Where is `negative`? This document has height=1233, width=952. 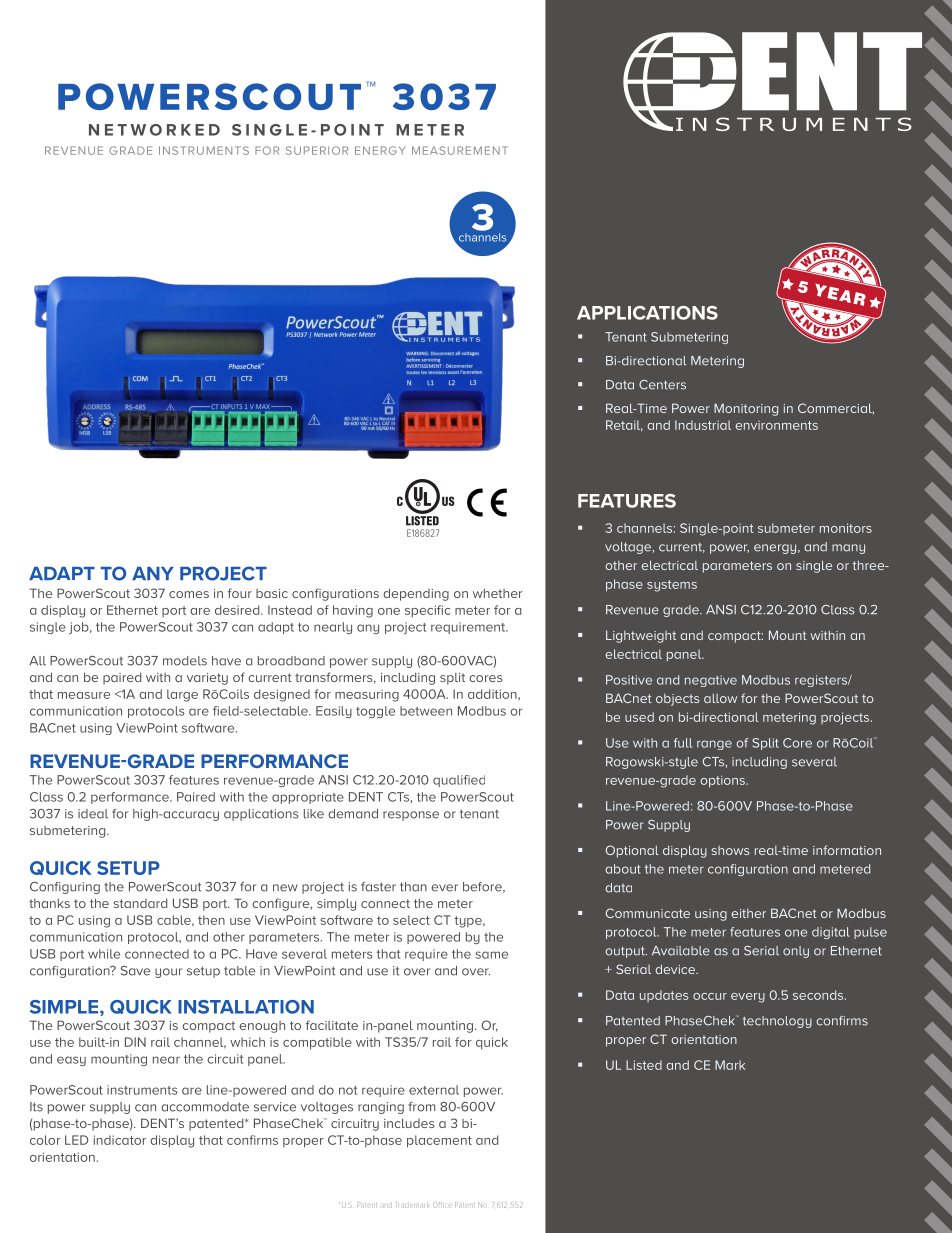 negative is located at coordinates (711, 681).
